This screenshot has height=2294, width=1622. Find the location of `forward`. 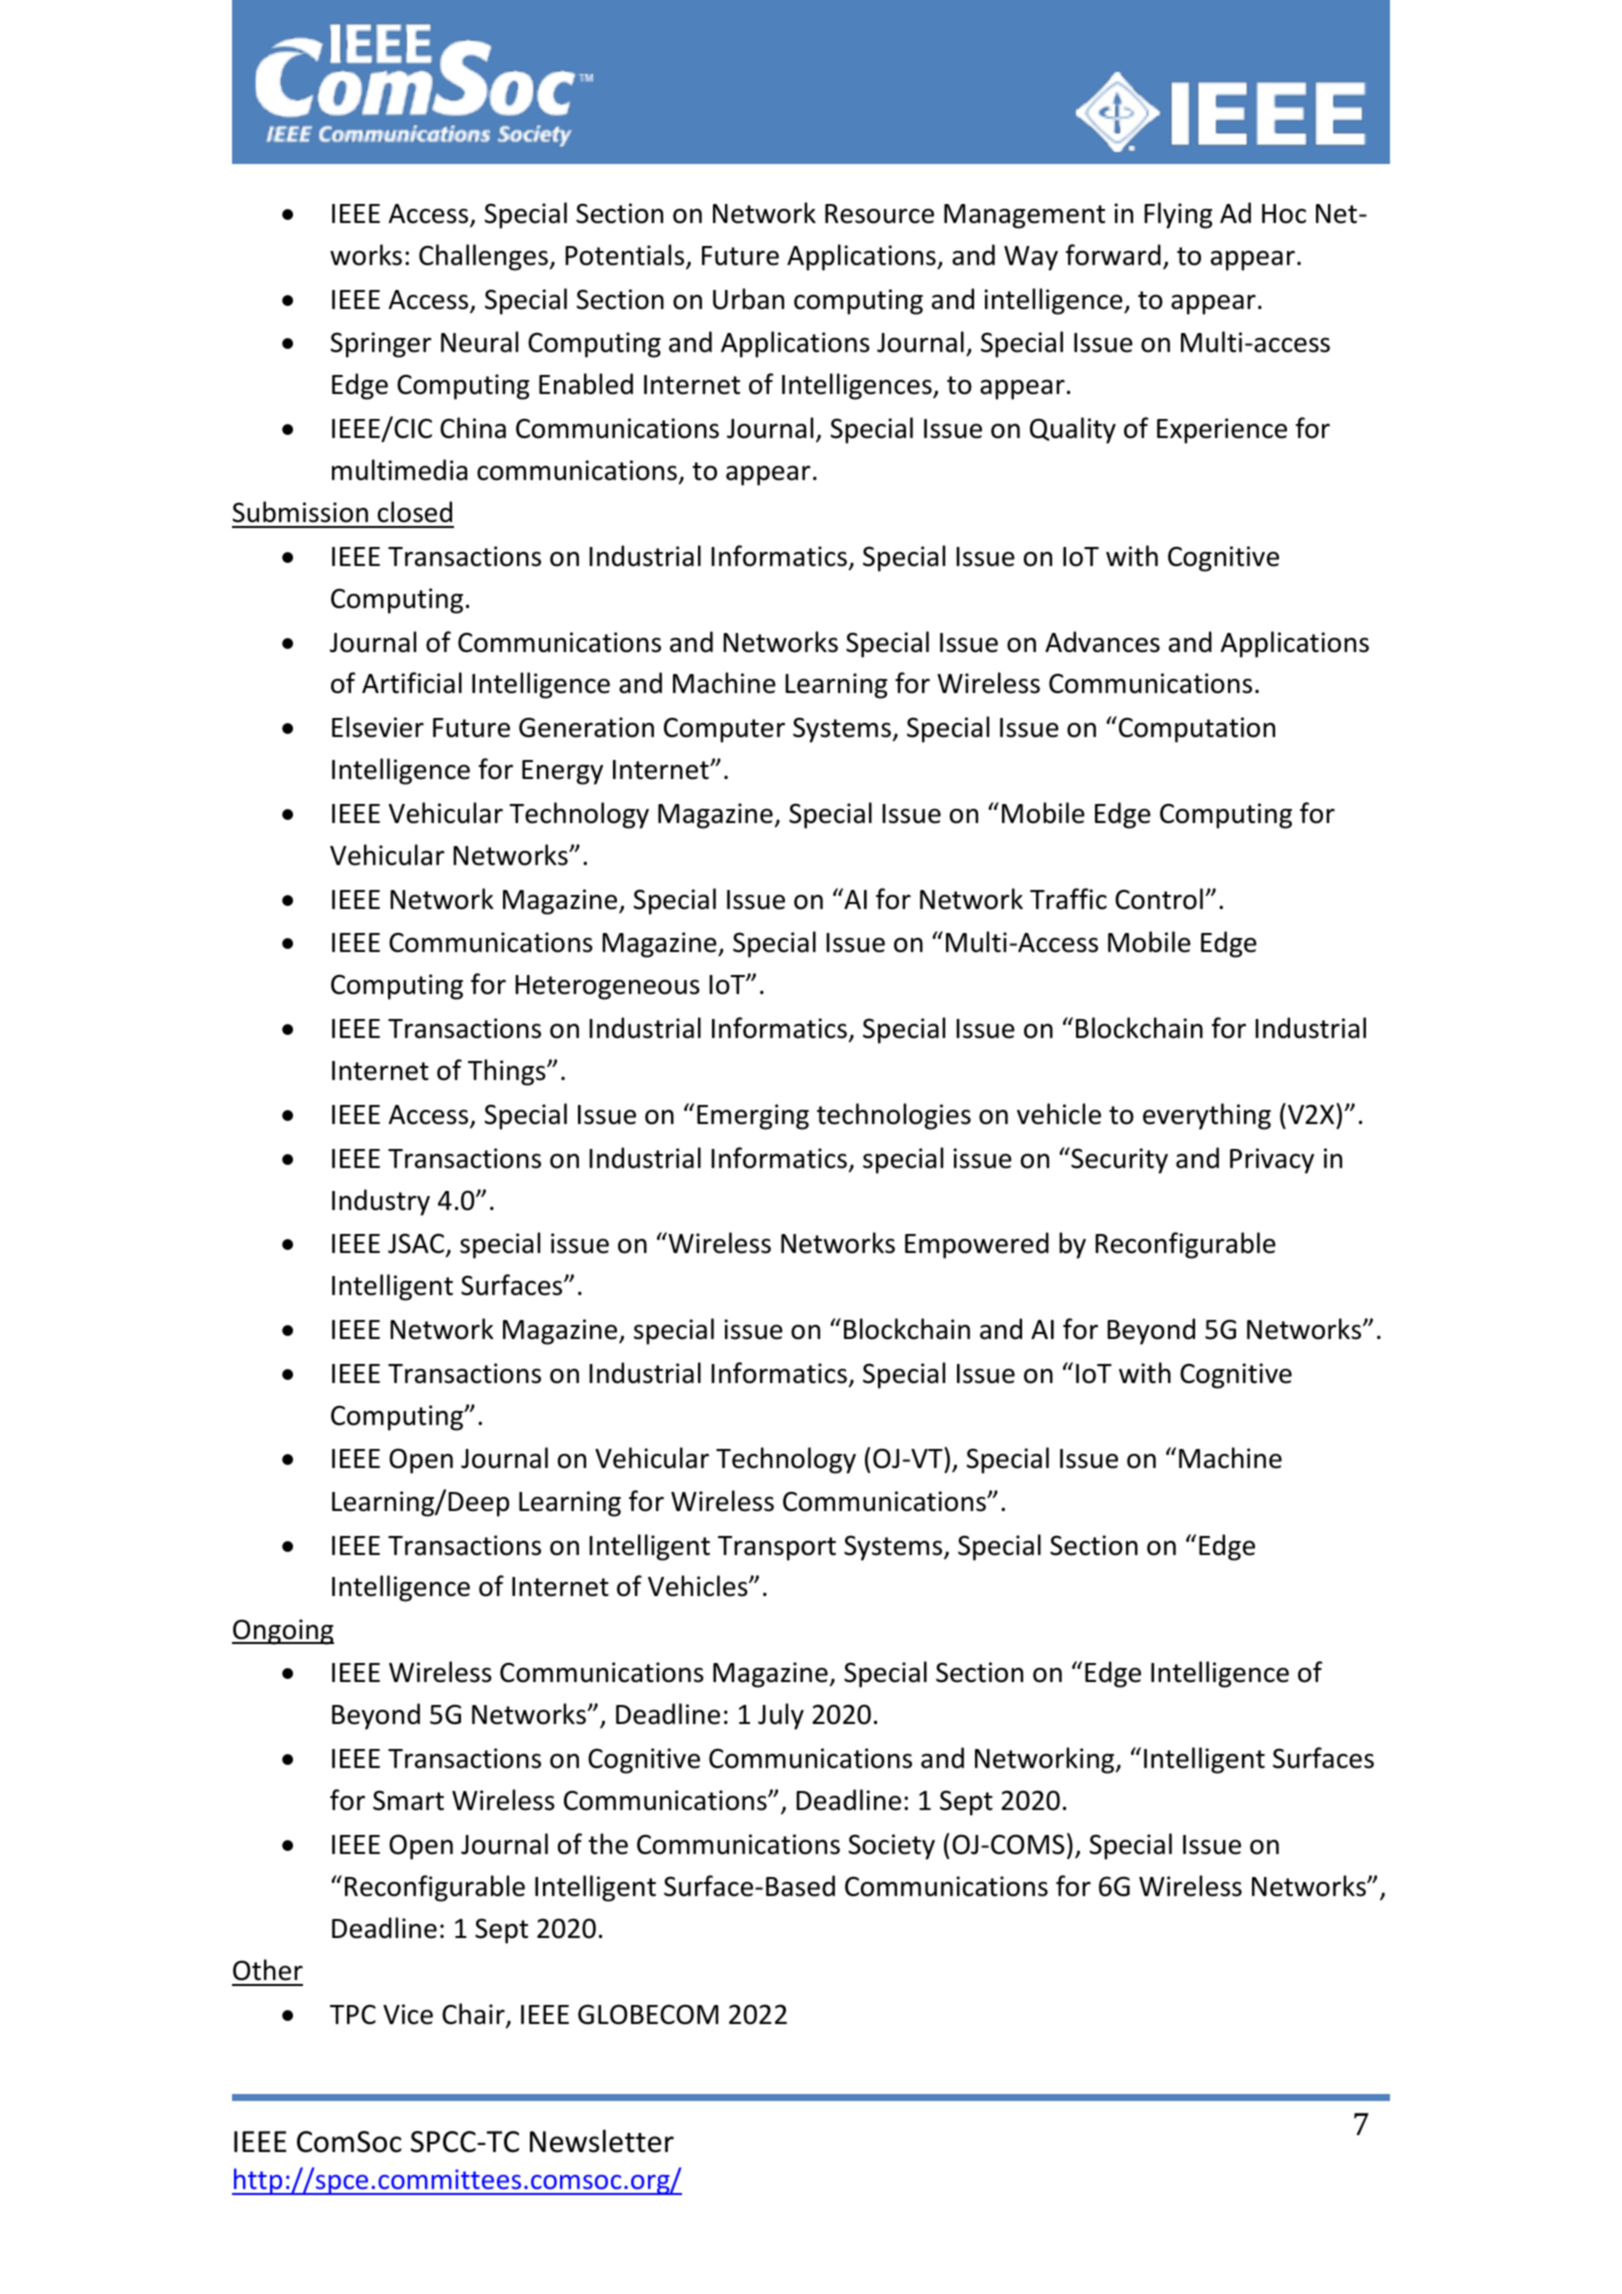

forward is located at coordinates (1113, 255).
